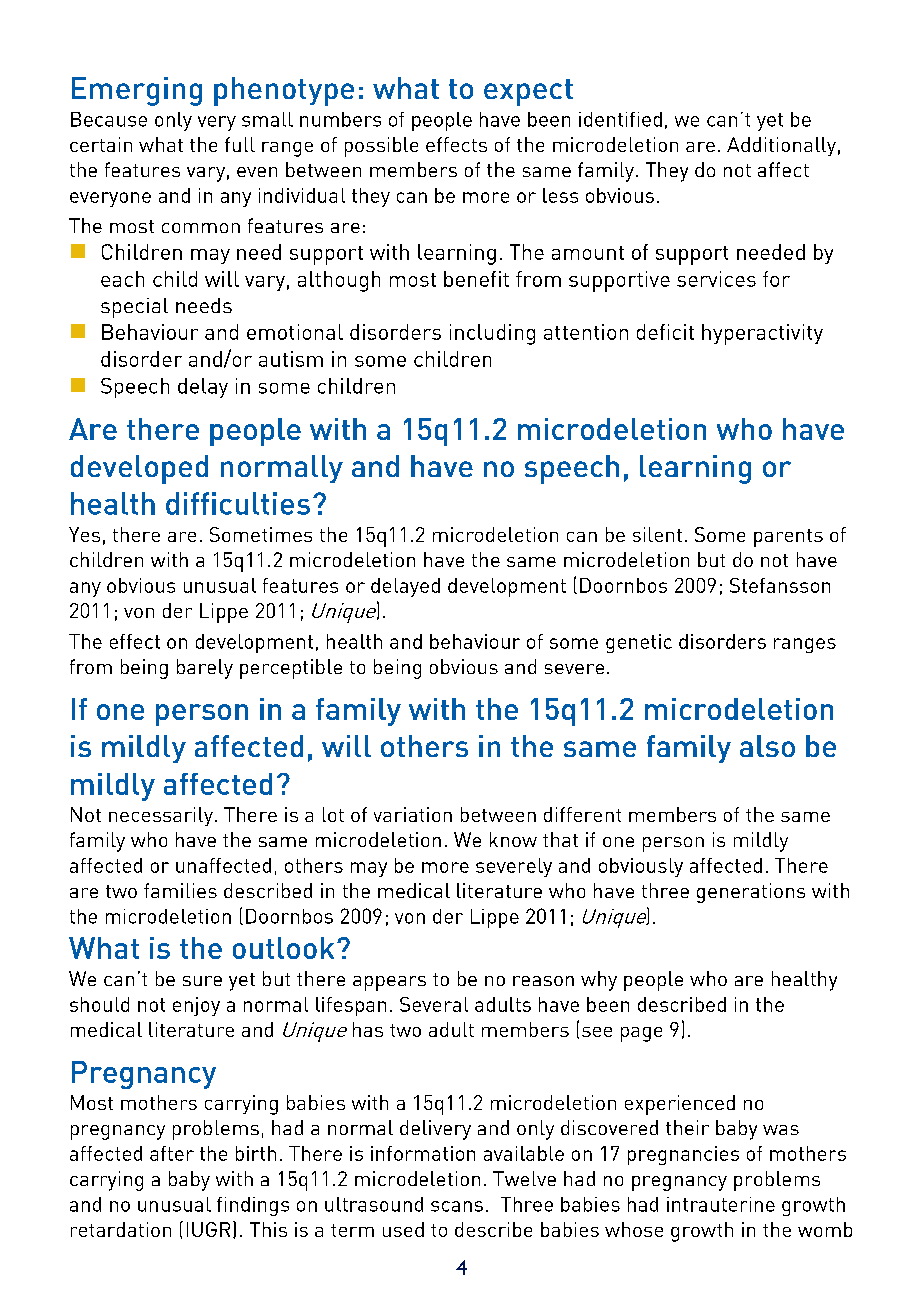  I want to click on possible, so click(381, 147).
